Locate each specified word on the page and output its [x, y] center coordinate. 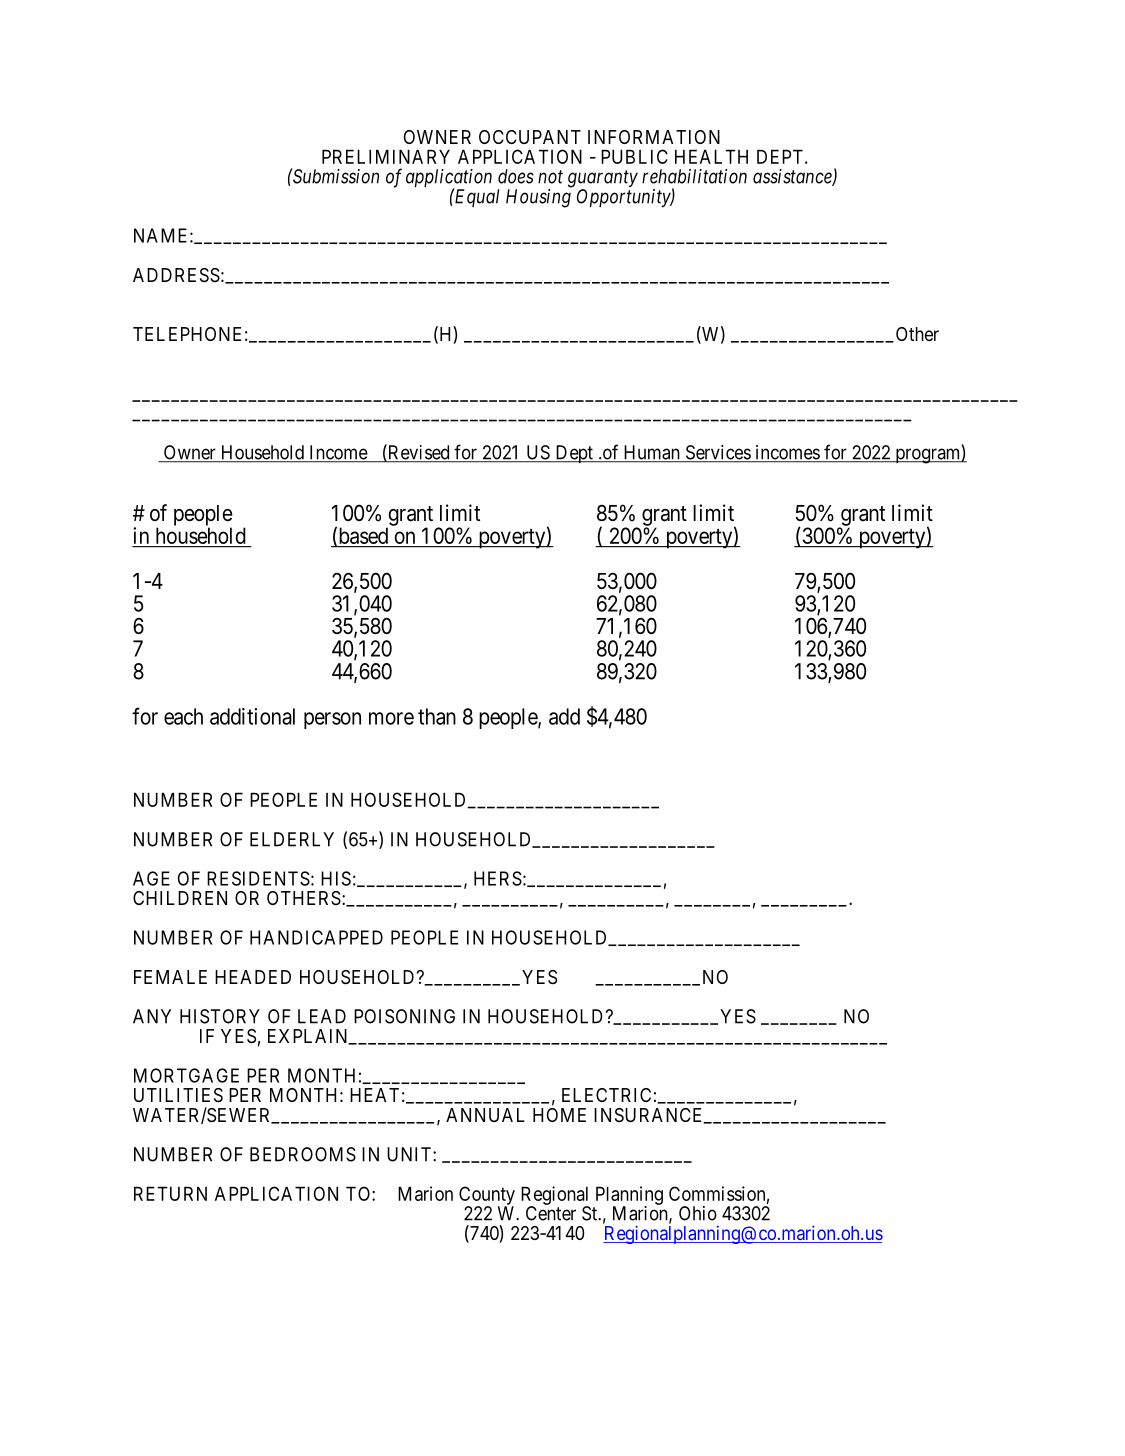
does [516, 176]
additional [252, 716]
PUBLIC [634, 156]
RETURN [170, 1193]
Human [651, 453]
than [437, 716]
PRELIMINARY [386, 156]
